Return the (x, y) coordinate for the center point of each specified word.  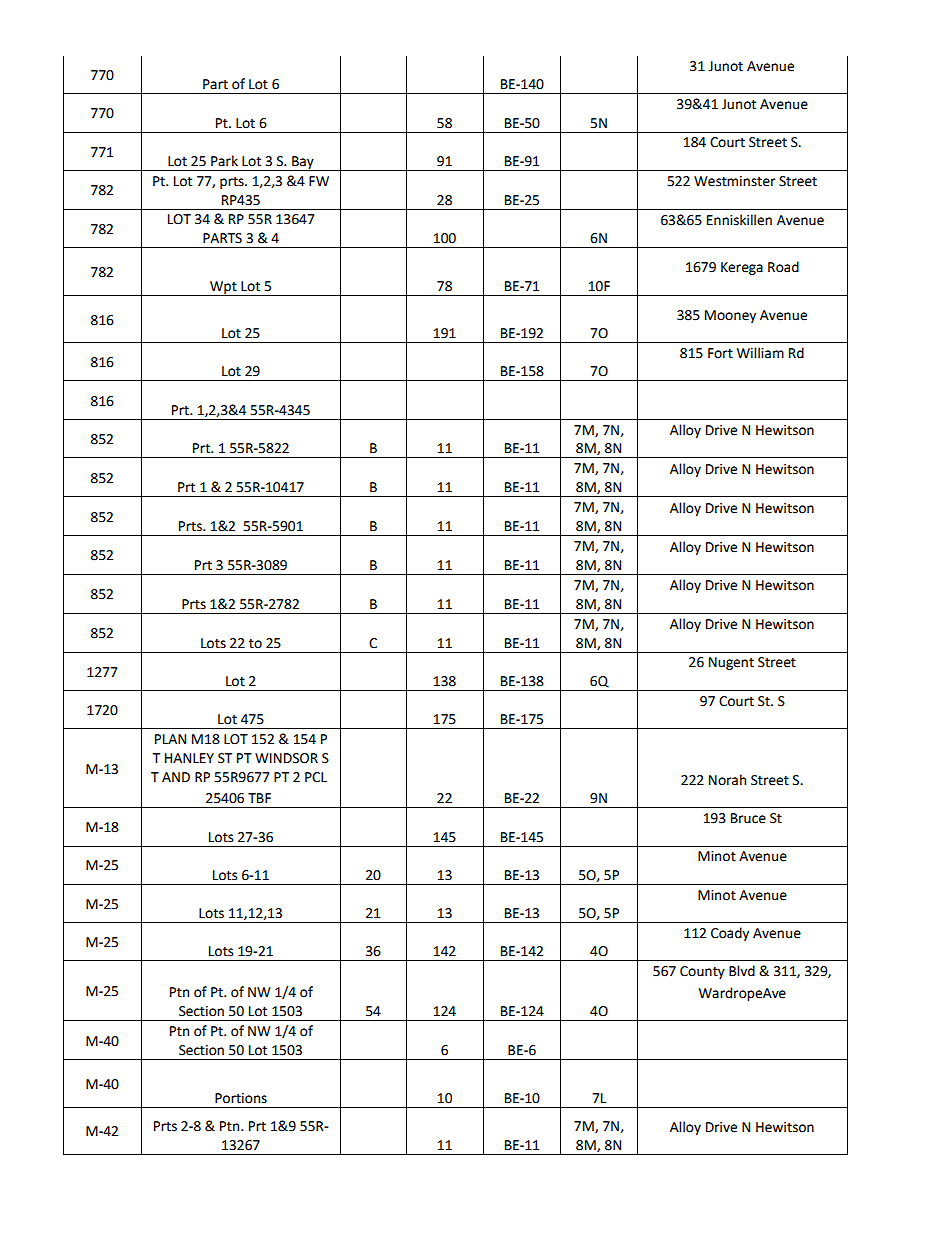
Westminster (734, 181)
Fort (720, 353)
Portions (241, 1098)
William (760, 353)
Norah (727, 780)
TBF (259, 798)
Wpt (223, 288)
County (702, 972)
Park (224, 161)
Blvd (742, 971)
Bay (303, 163)
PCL (316, 777)
